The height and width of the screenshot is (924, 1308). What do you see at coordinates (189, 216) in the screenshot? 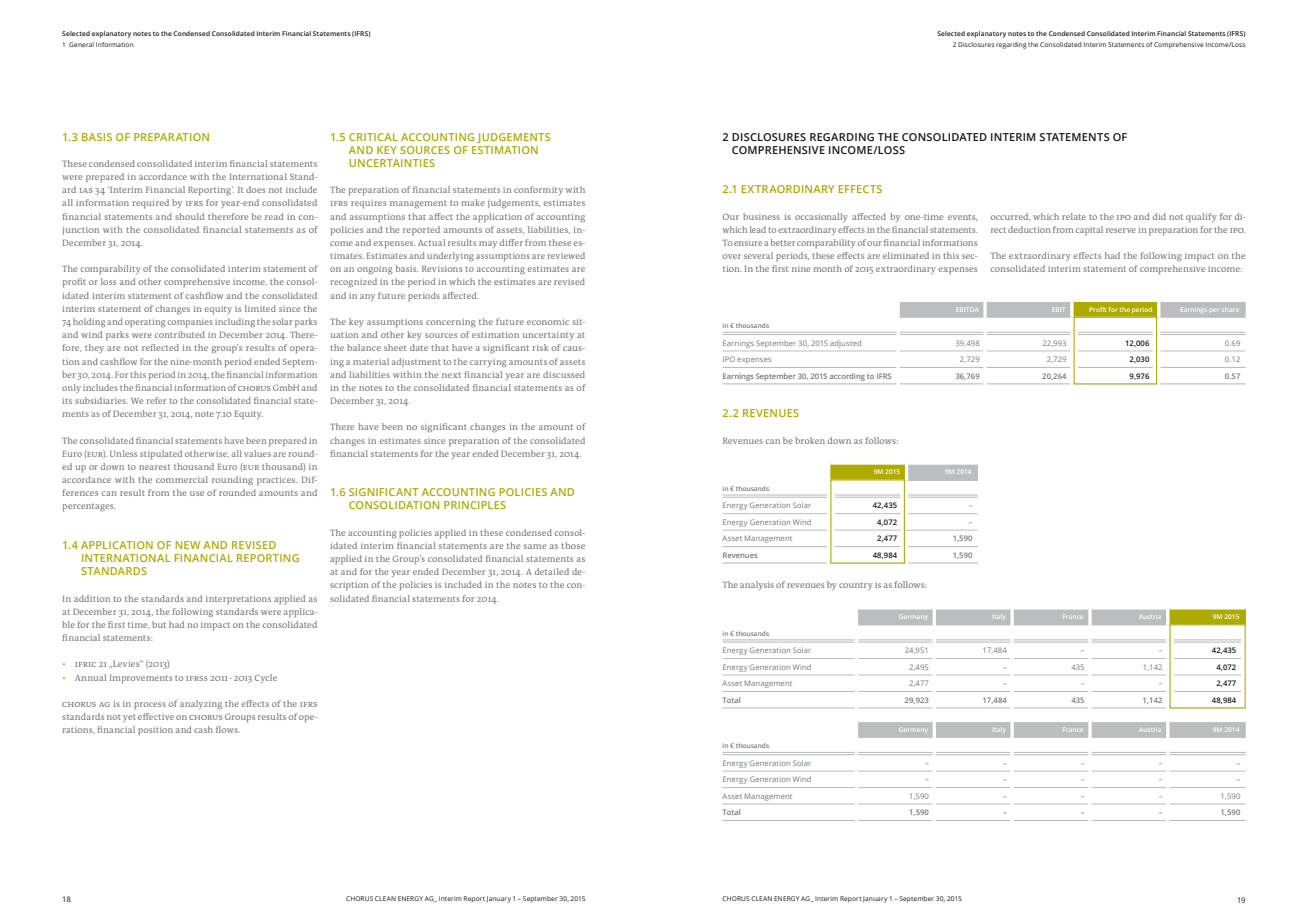
I see `should` at bounding box center [189, 216].
